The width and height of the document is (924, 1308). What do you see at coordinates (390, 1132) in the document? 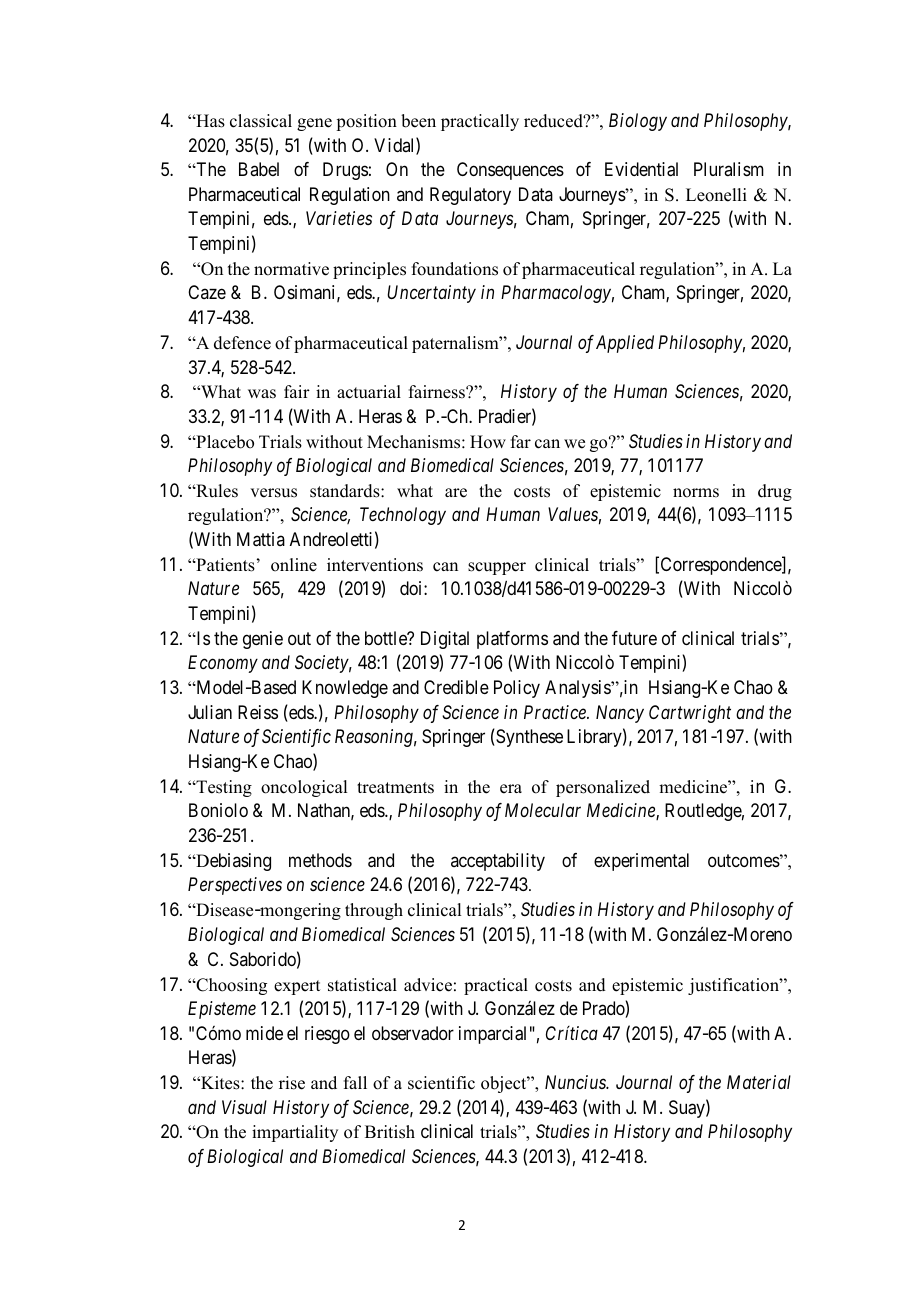
I see `British` at bounding box center [390, 1132].
